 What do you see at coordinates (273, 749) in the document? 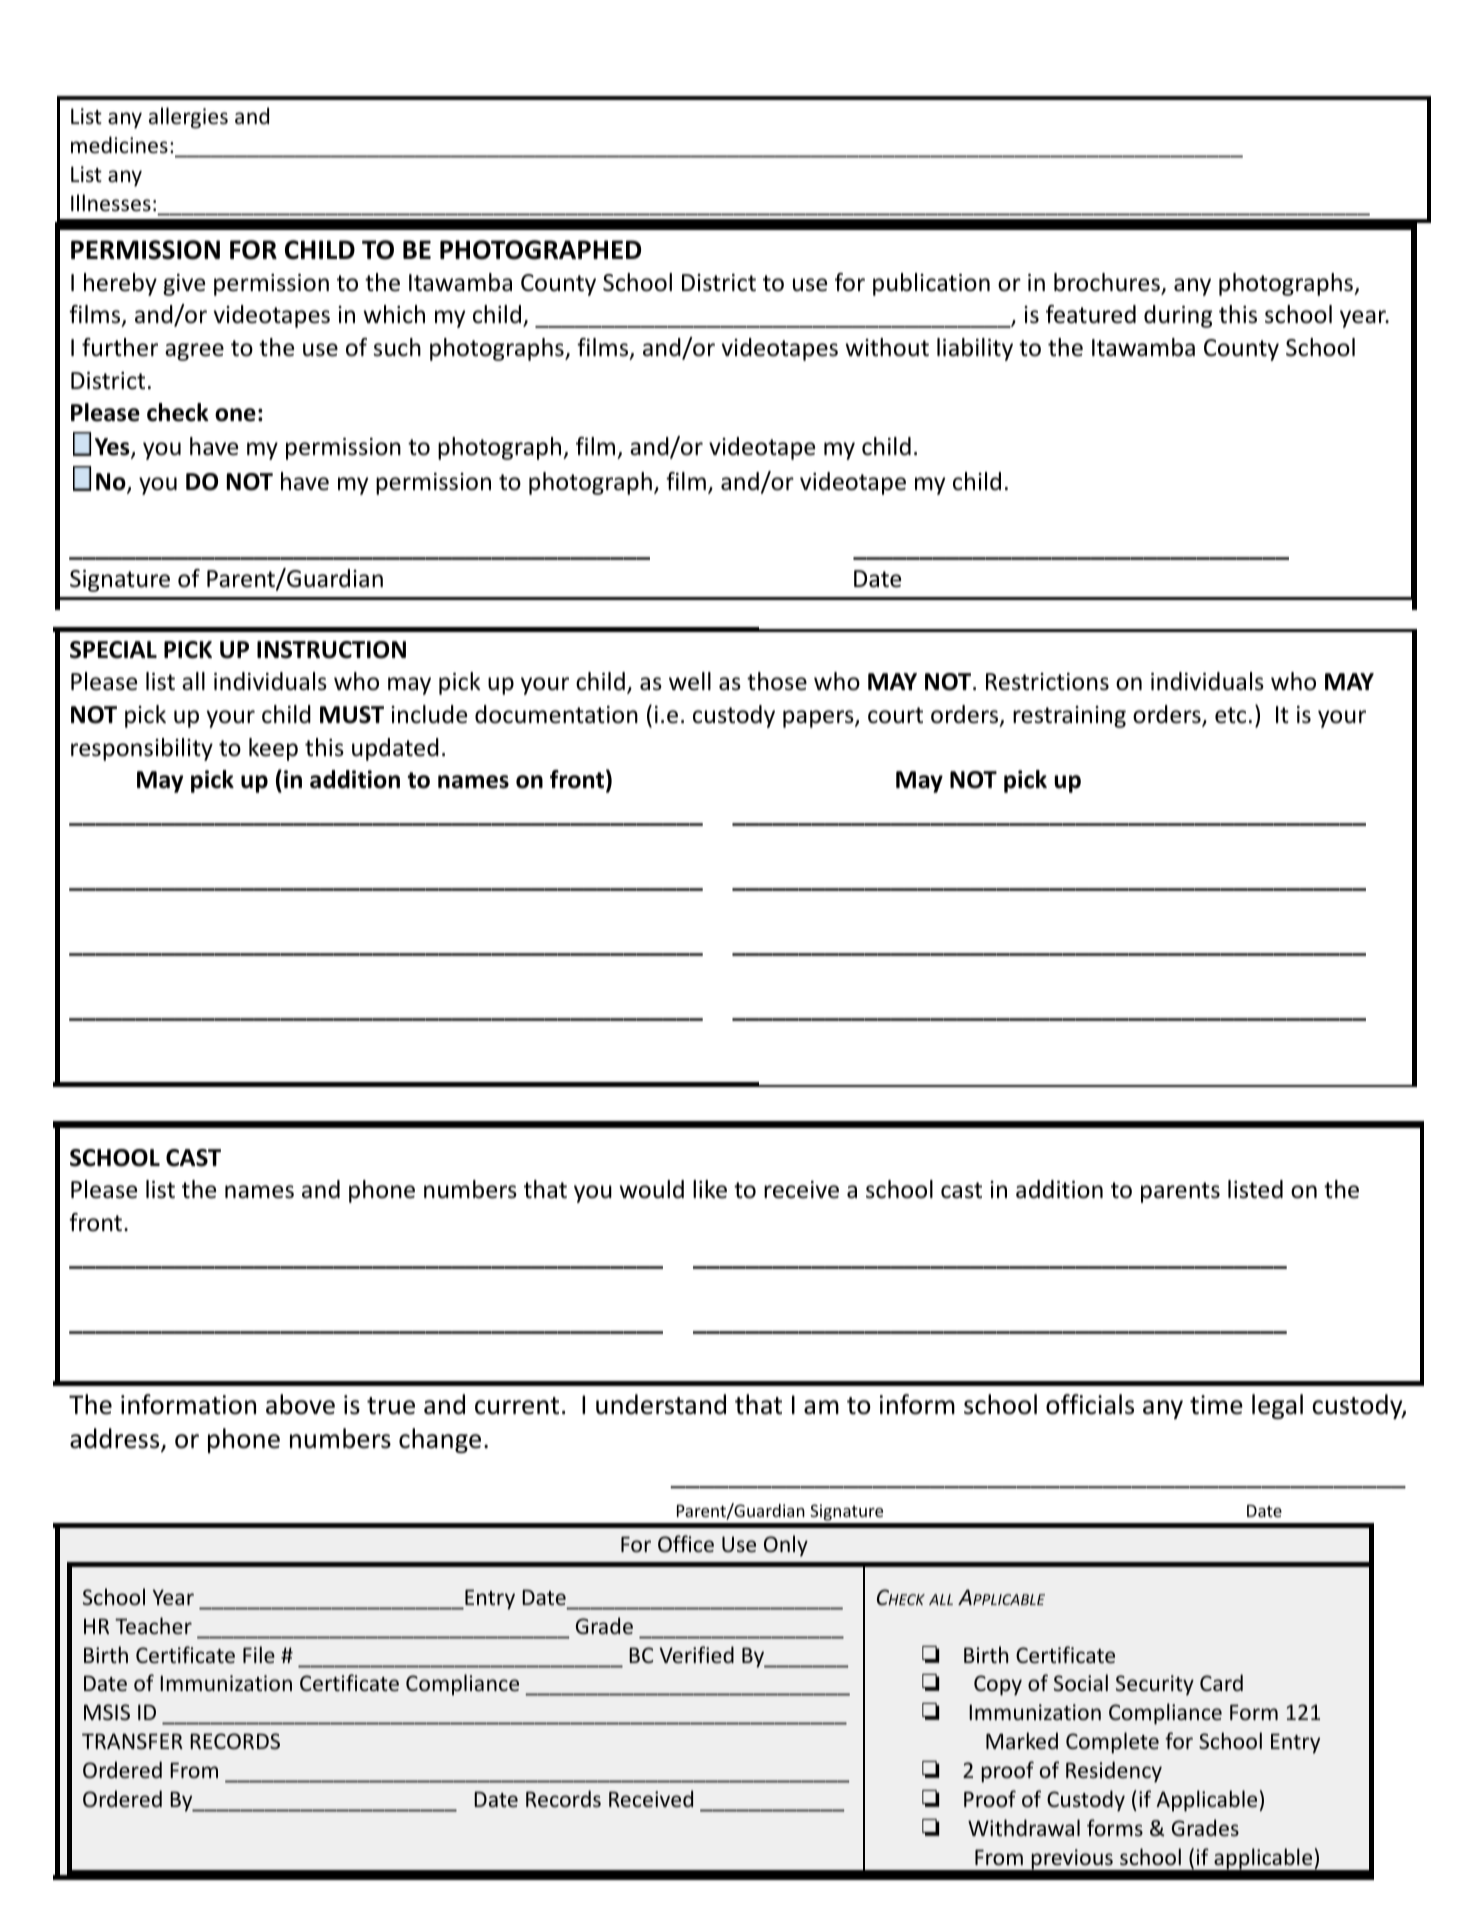
I see `keep` at bounding box center [273, 749].
